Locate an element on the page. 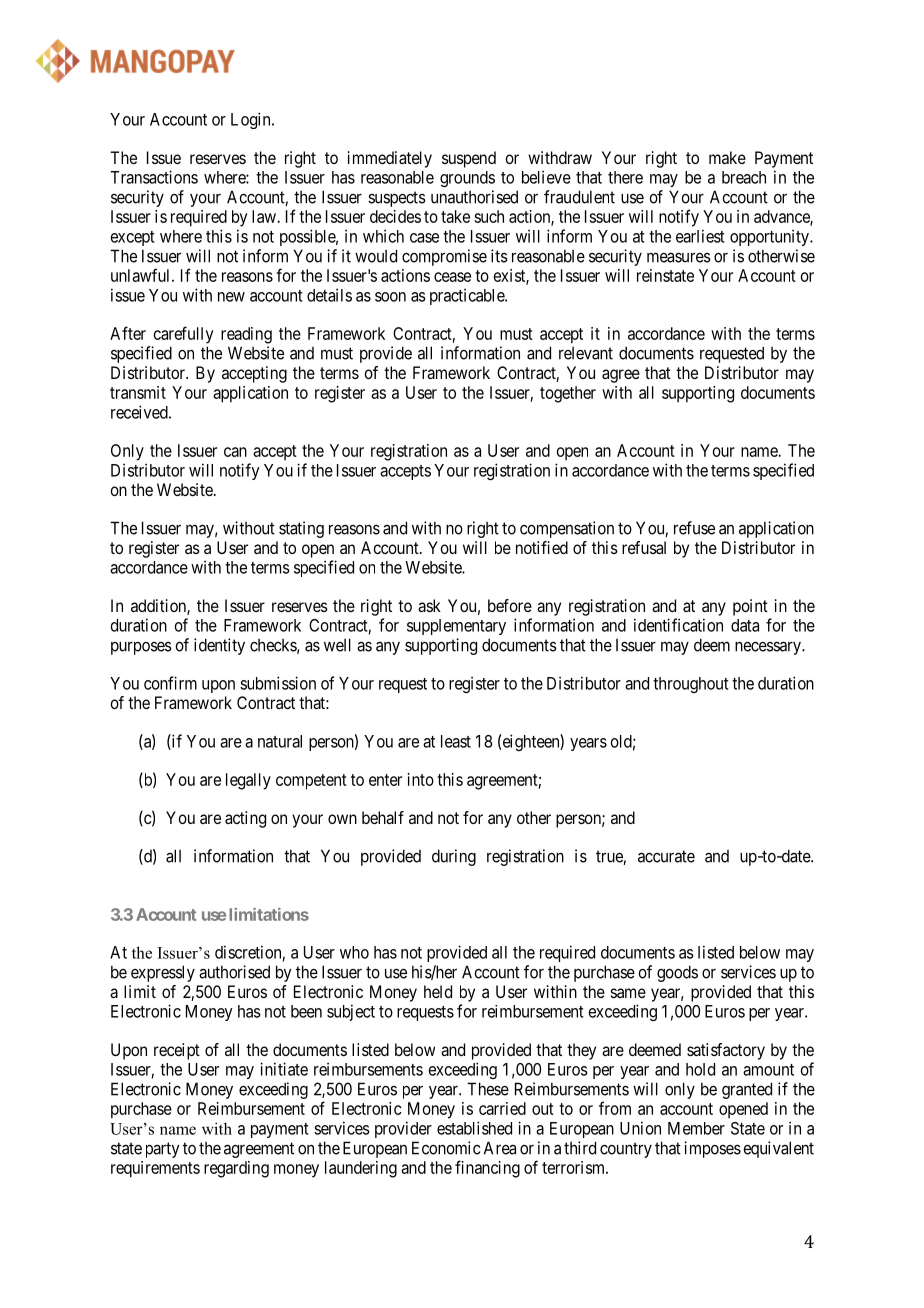 This document has width=924, height=1308. suspend is located at coordinates (469, 159).
